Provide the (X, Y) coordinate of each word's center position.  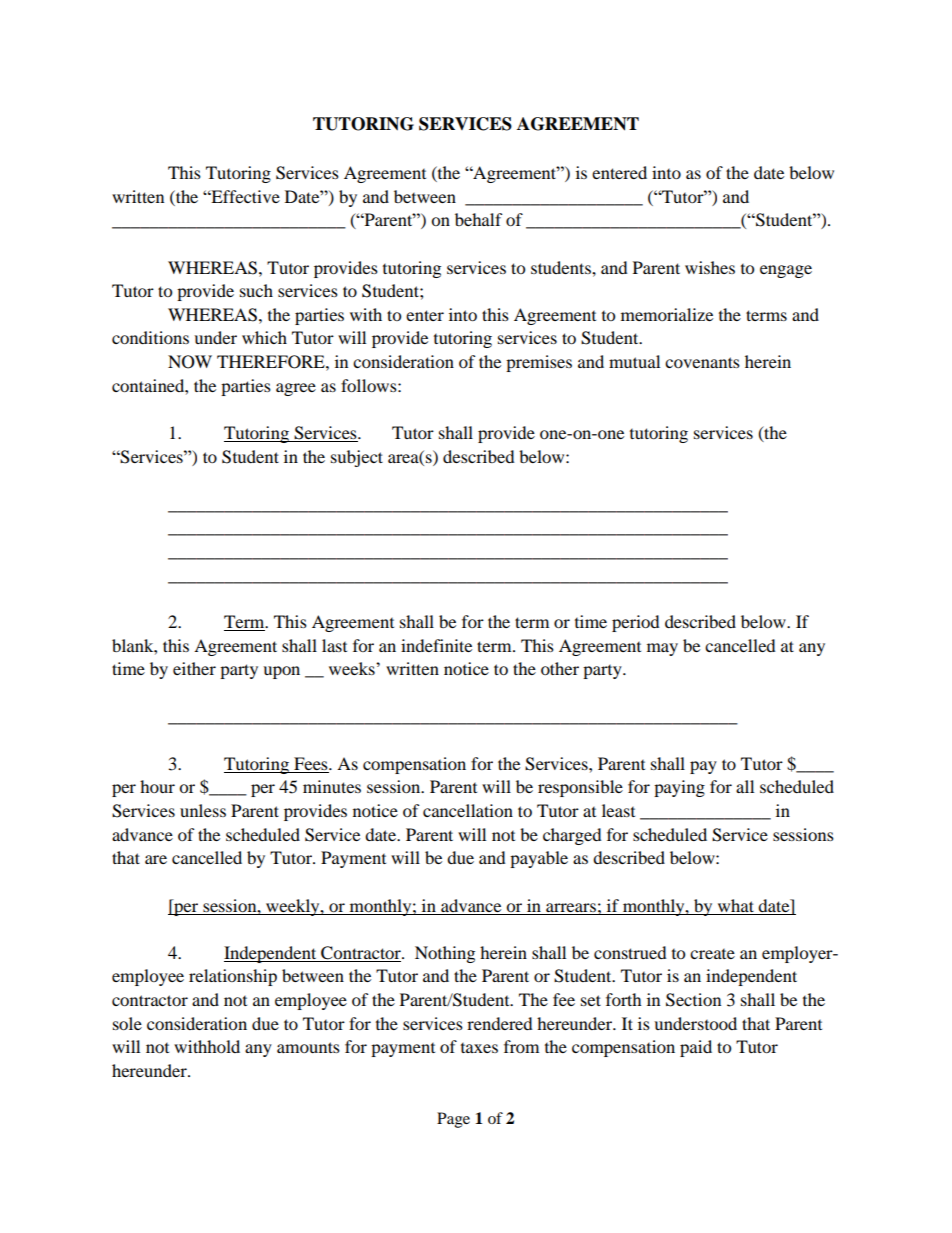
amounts (308, 1047)
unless (203, 810)
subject (357, 458)
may (662, 649)
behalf (479, 219)
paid (696, 1048)
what (736, 905)
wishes (710, 267)
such (256, 290)
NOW (190, 362)
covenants (702, 362)
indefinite (436, 645)
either (194, 668)
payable (539, 859)
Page (453, 1120)
